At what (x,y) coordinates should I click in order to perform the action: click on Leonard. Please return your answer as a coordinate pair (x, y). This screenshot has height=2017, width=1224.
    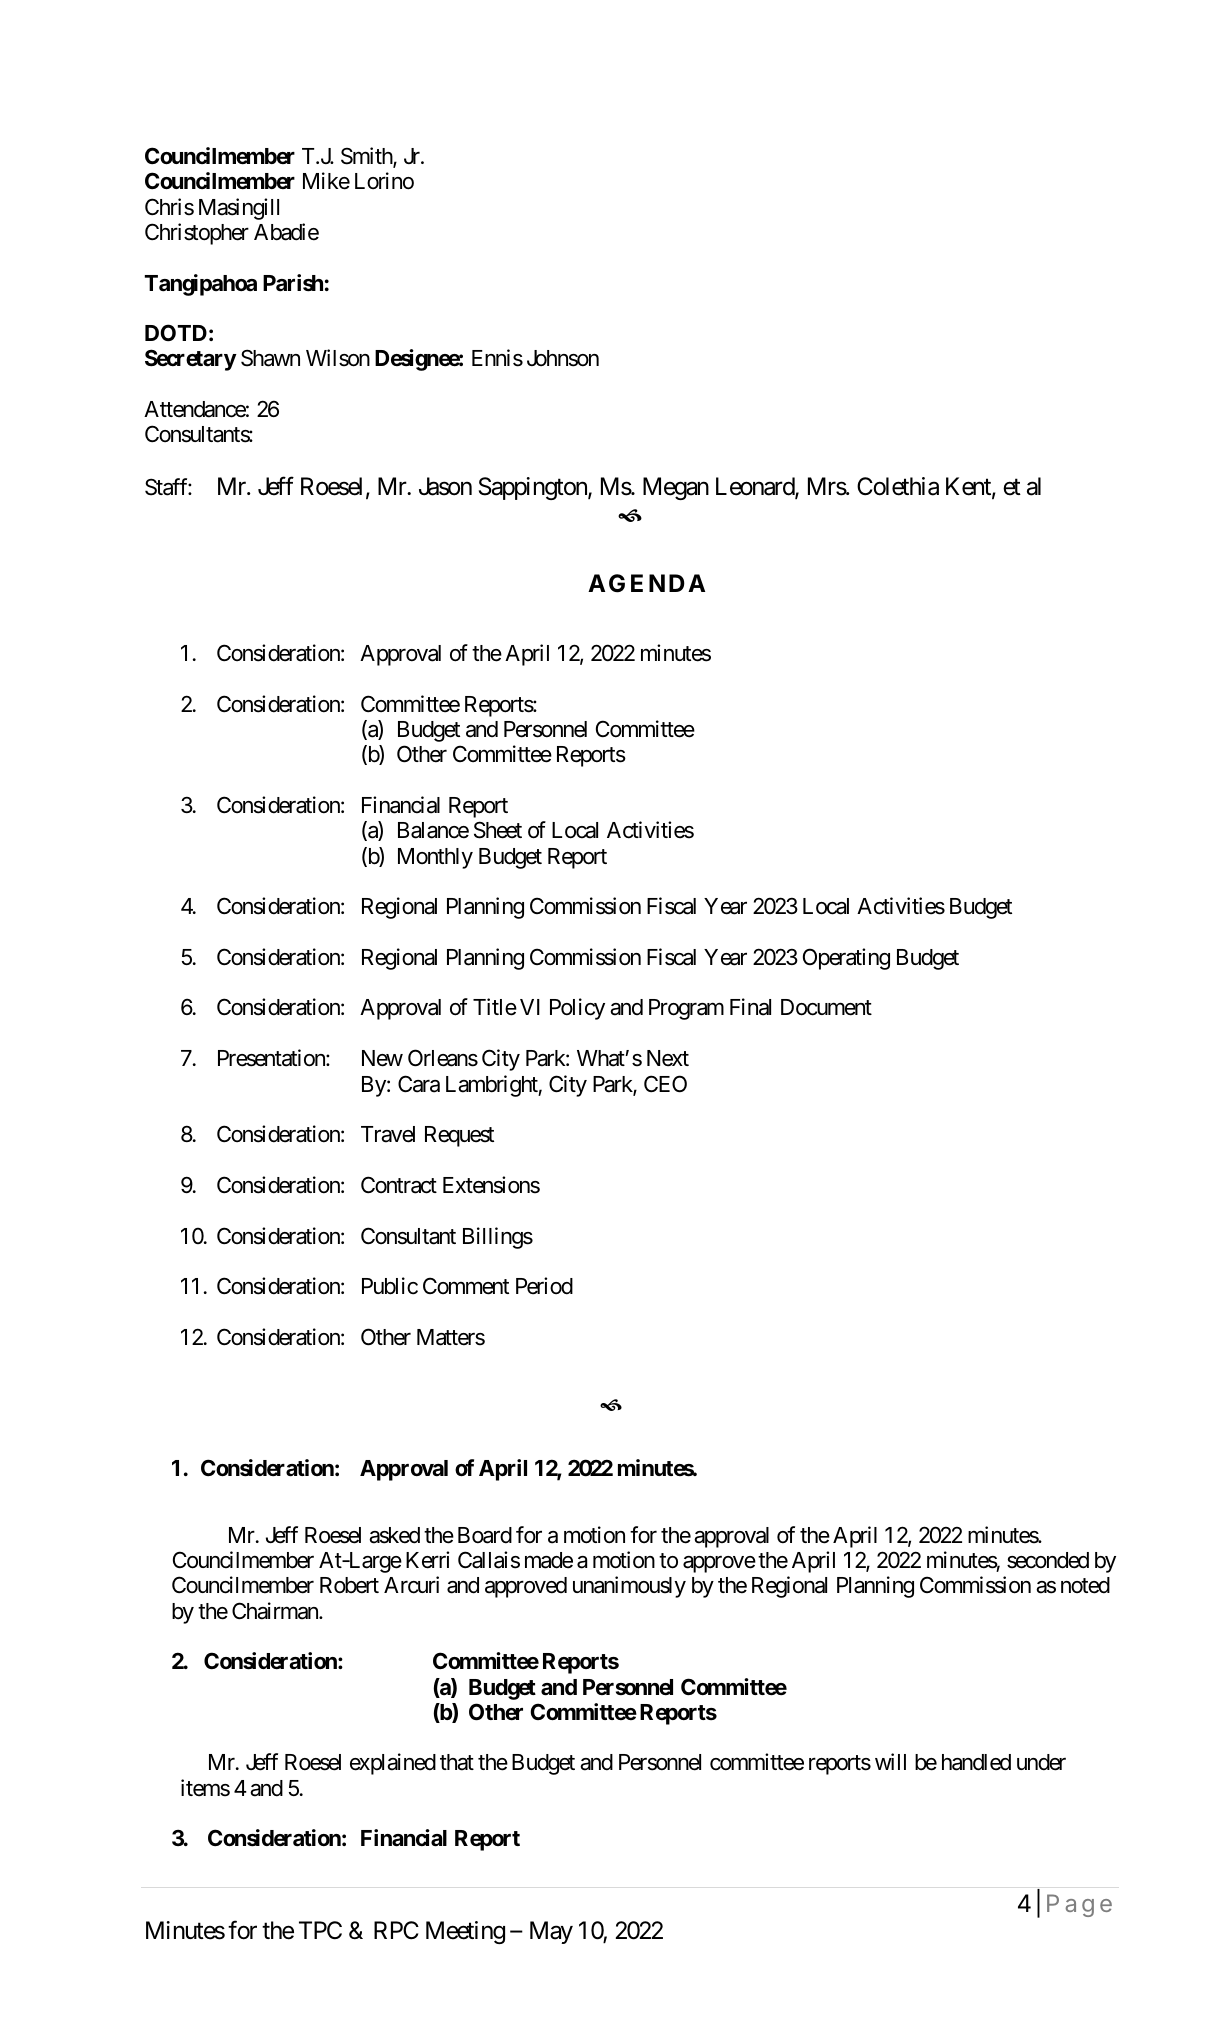
    Looking at the image, I should click on (756, 487).
